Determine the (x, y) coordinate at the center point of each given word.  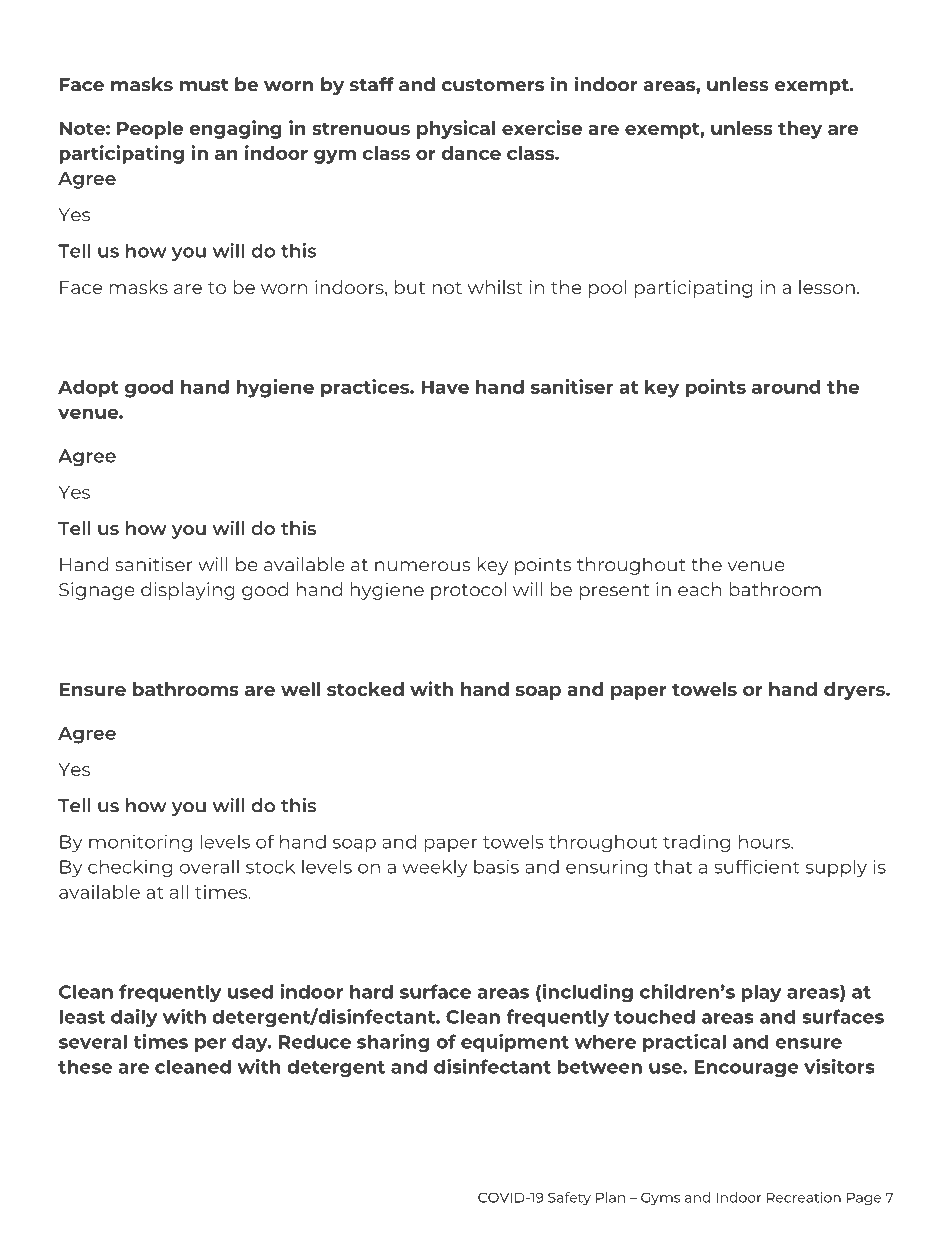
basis (496, 867)
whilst (495, 287)
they (800, 130)
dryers (855, 691)
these (85, 1066)
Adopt (88, 389)
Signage (97, 591)
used (250, 991)
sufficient (757, 867)
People (150, 130)
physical (456, 129)
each (699, 589)
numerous (423, 566)
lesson (827, 287)
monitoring (140, 843)
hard (371, 991)
